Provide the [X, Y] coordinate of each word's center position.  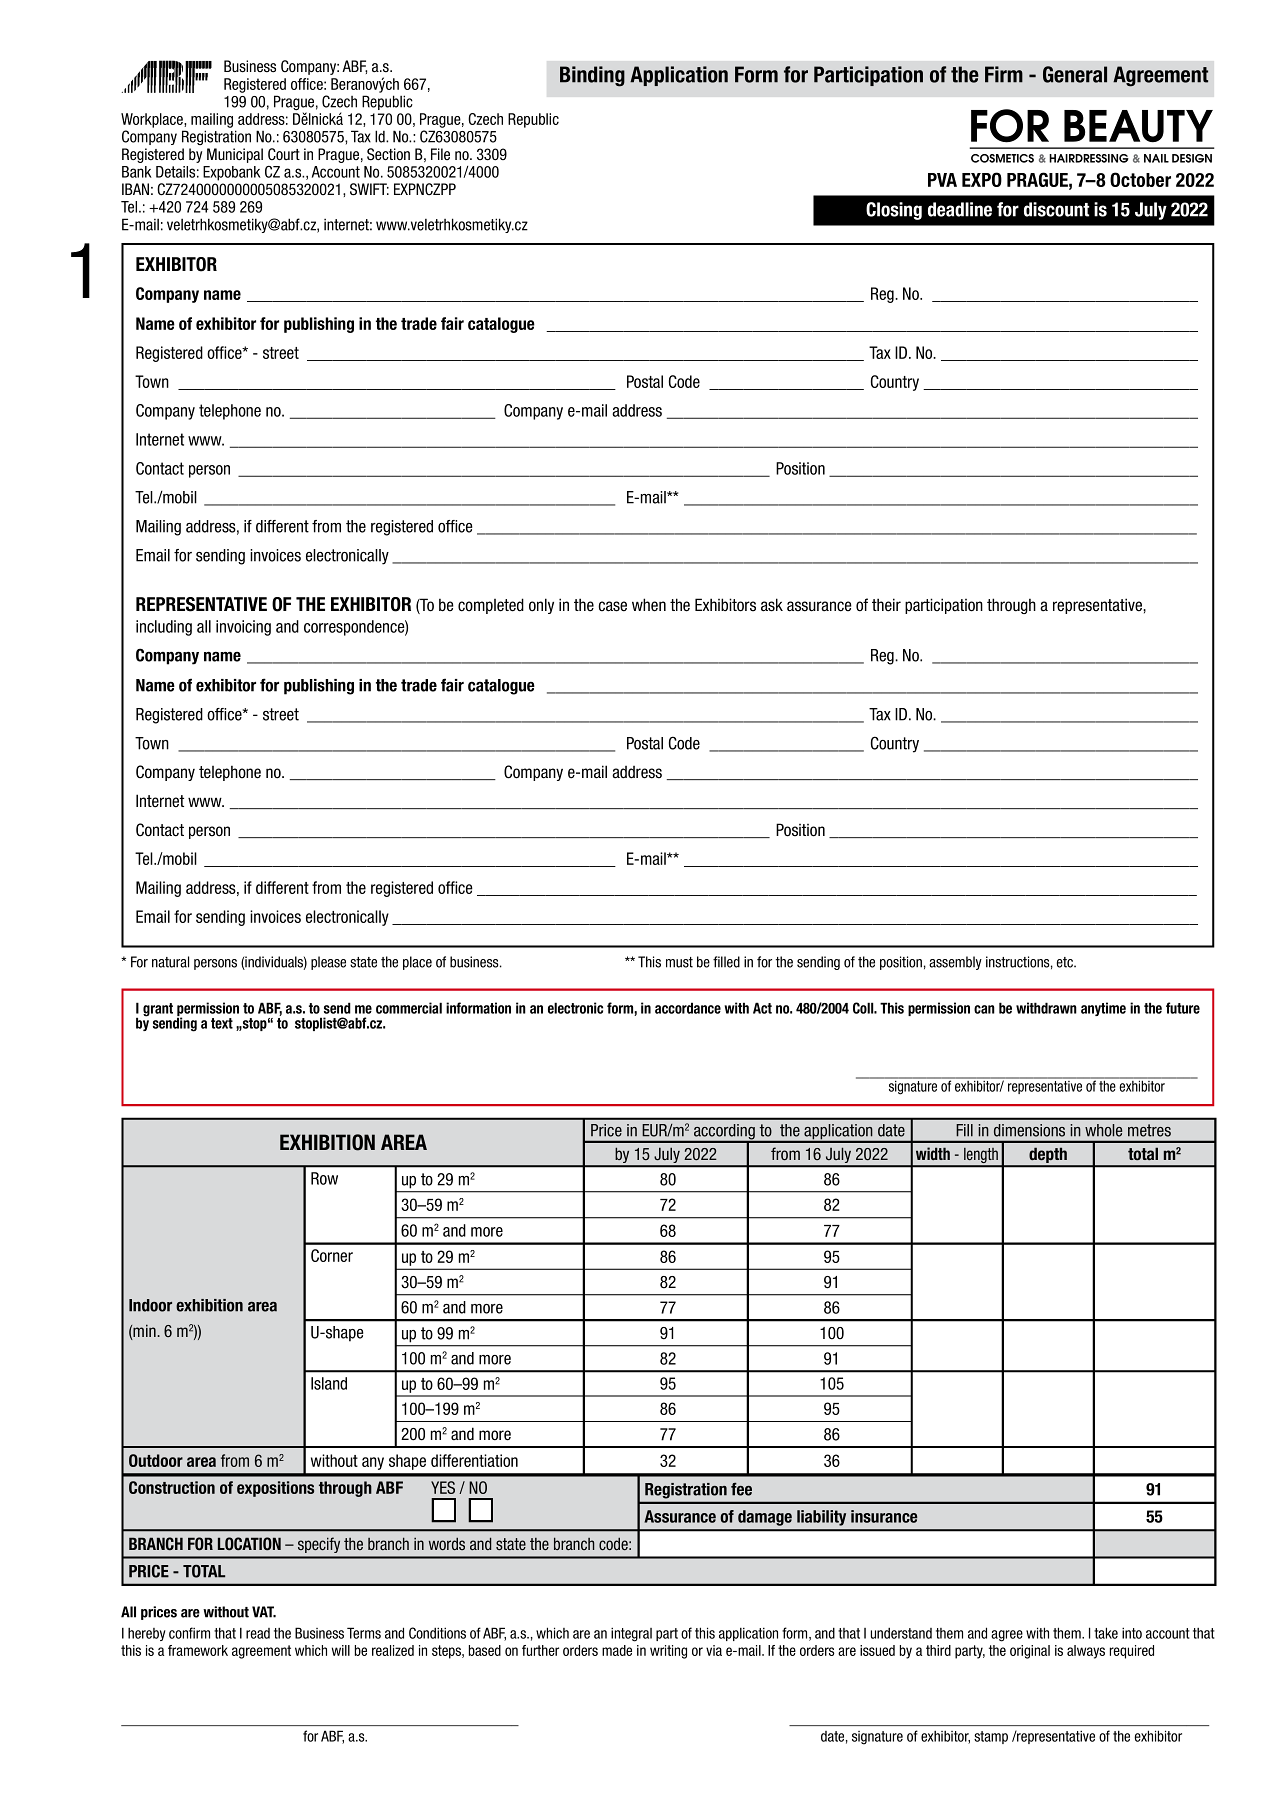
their [886, 605]
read [258, 1633]
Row [324, 1178]
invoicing [243, 628]
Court [284, 154]
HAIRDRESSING [1089, 158]
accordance [688, 1008]
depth [1048, 1157]
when [649, 605]
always [1086, 1652]
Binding [592, 76]
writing [668, 1652]
